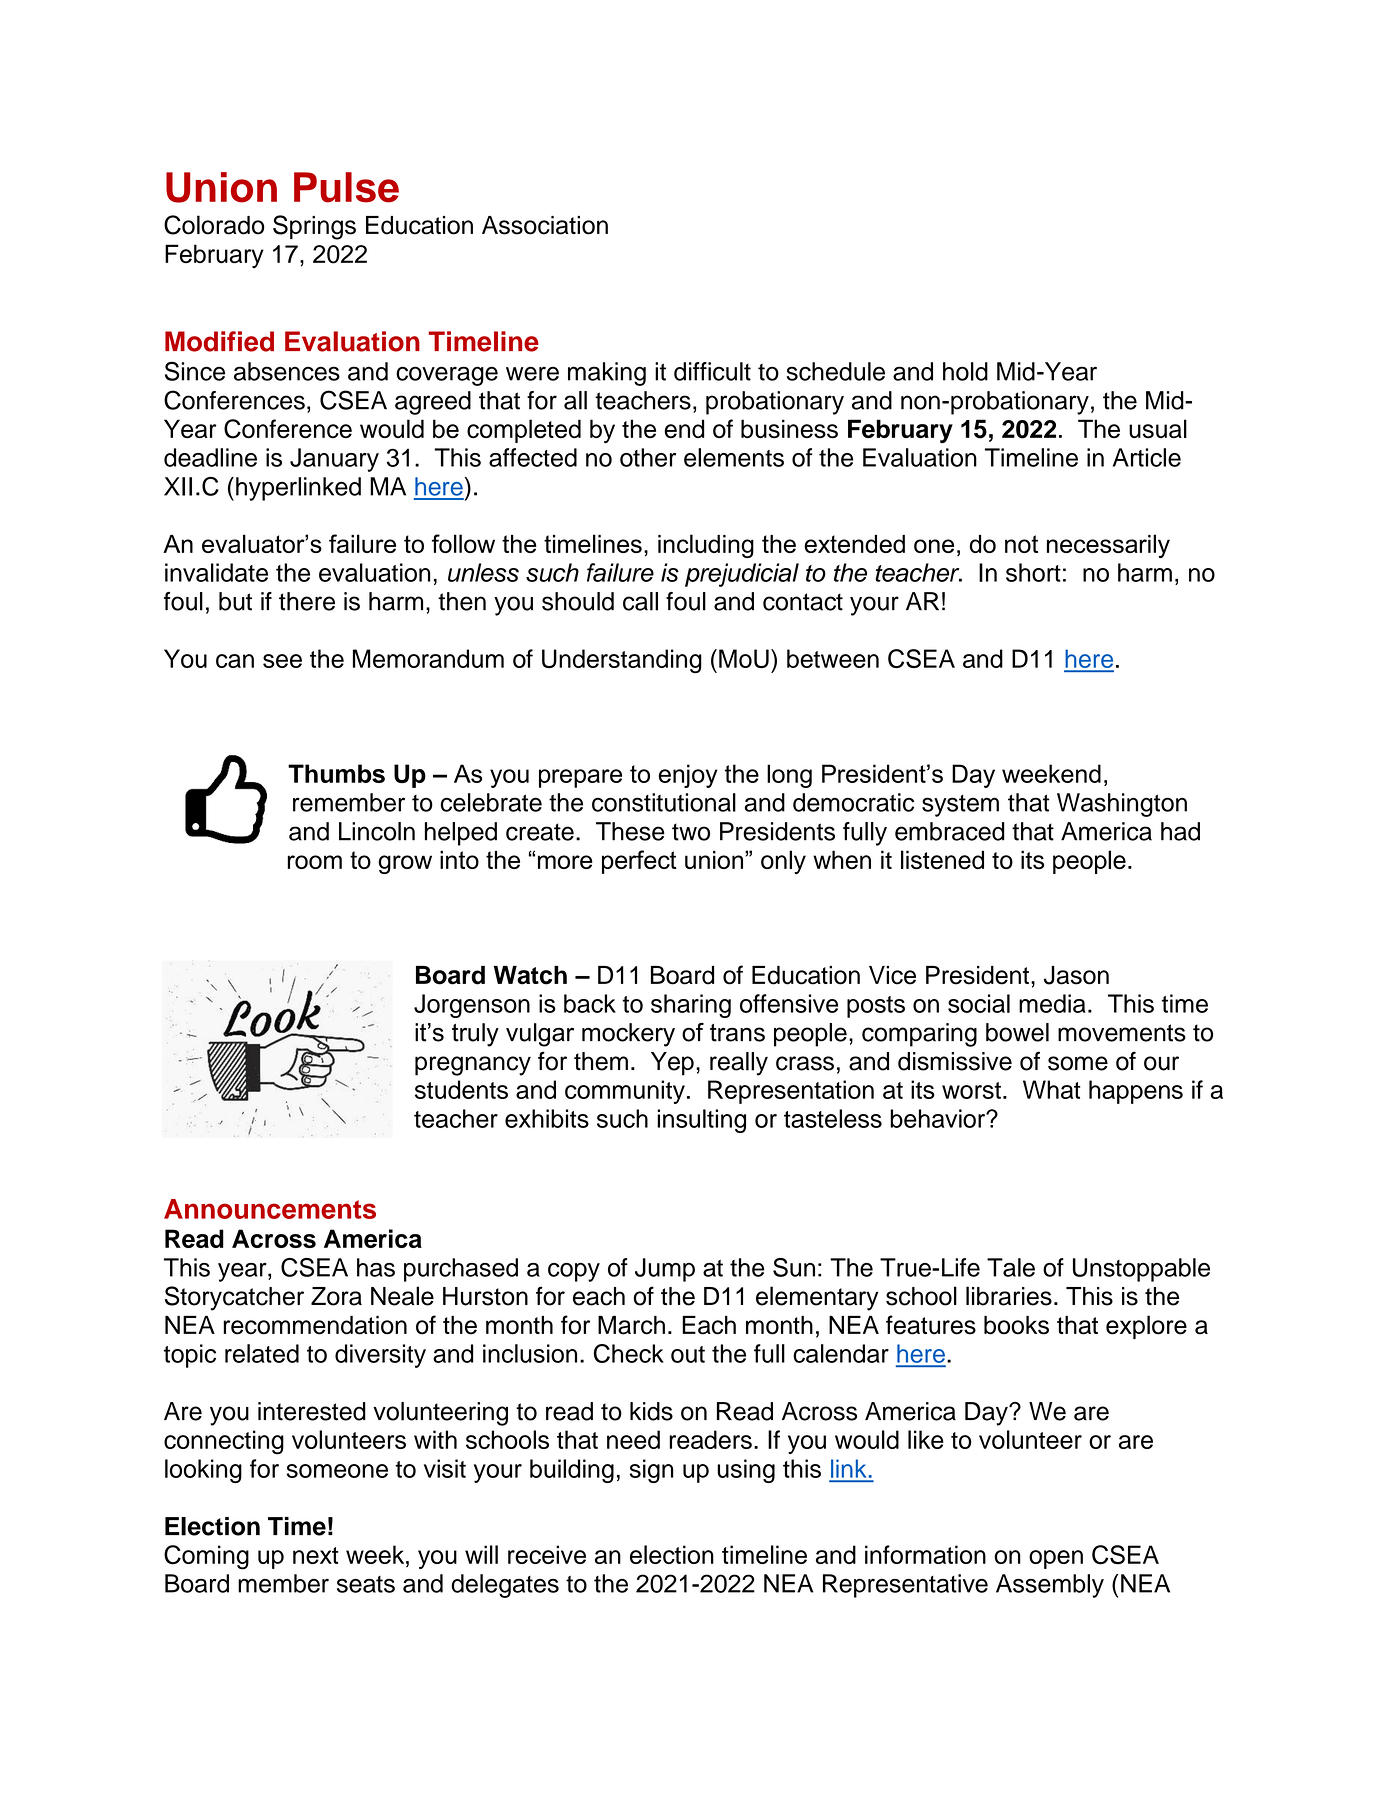 Image resolution: width=1390 pixels, height=1799 pixels. Describe the element at coordinates (314, 227) in the screenshot. I see `Springs` at that location.
